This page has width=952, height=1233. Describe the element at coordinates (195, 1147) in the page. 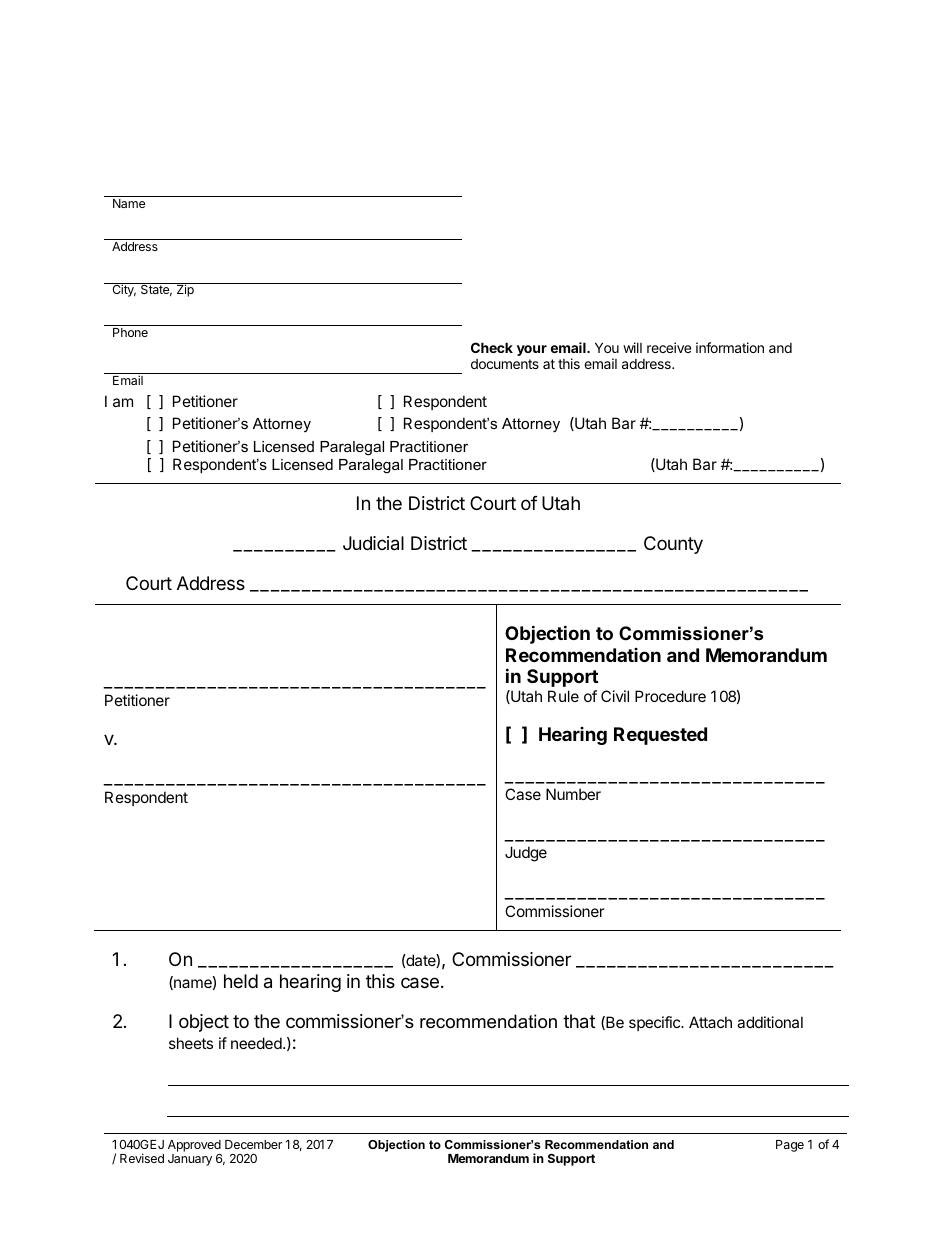

I see `Approved` at that location.
